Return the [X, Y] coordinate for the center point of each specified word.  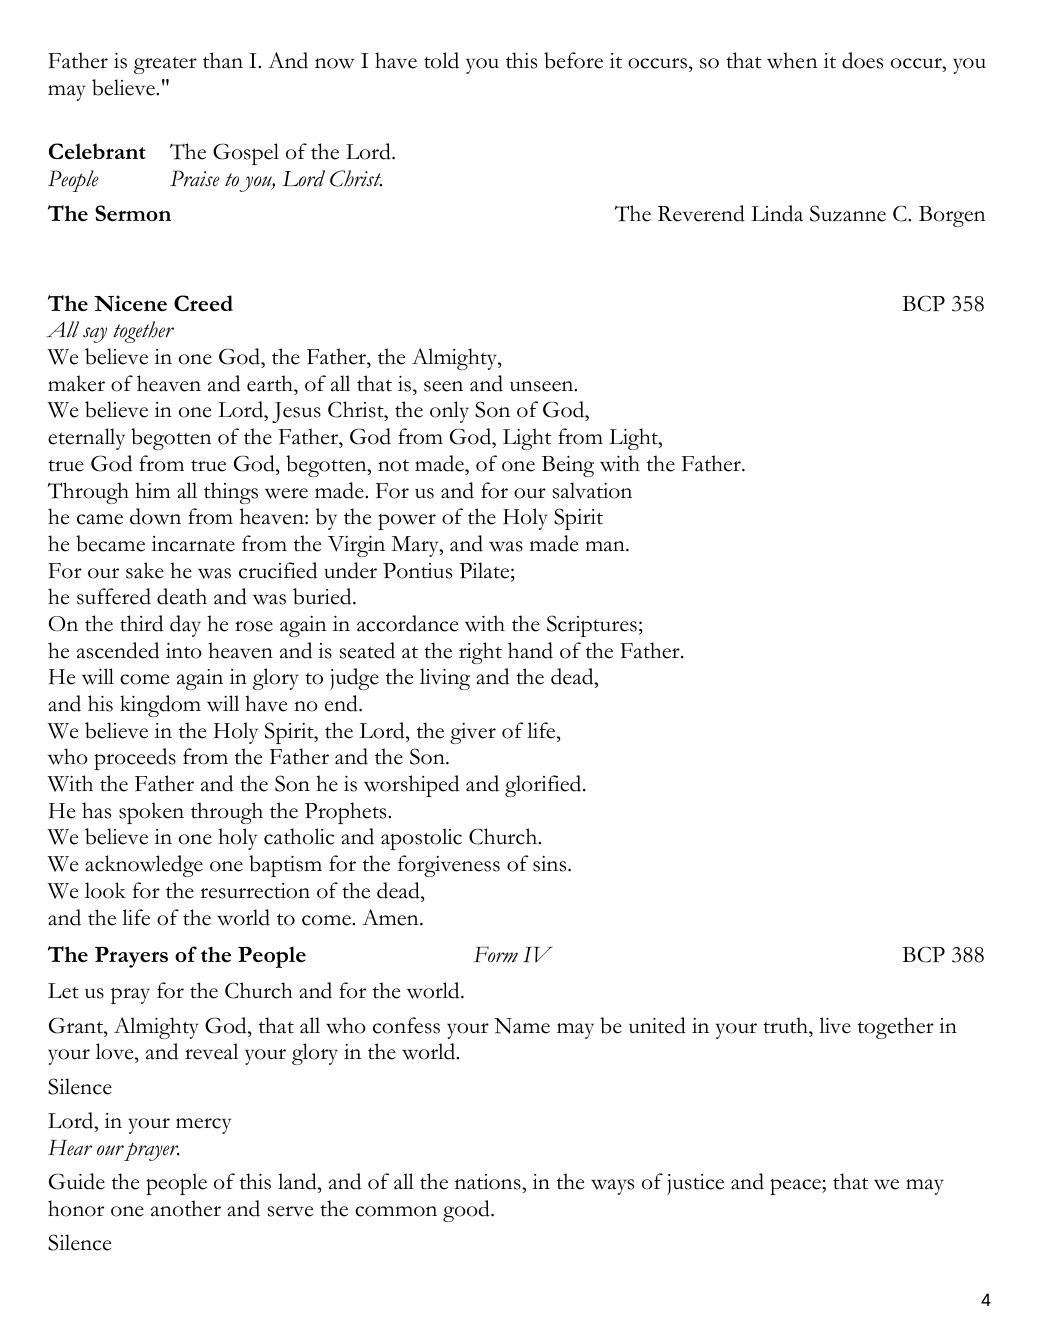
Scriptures [592, 626]
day [185, 626]
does [862, 60]
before [573, 60]
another [186, 1208]
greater [165, 65]
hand [530, 650]
